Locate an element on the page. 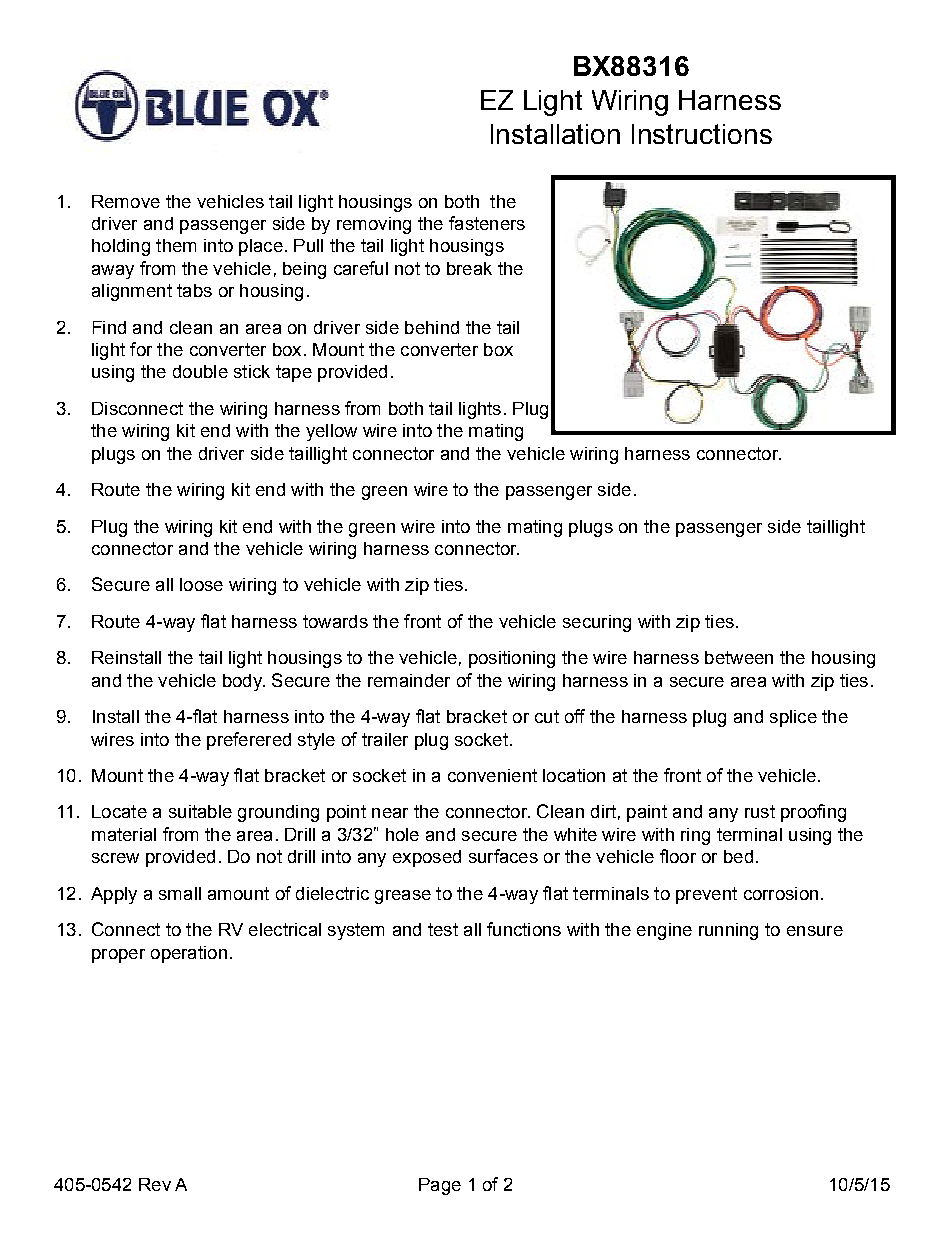 This page has height=1233, width=952. loose is located at coordinates (201, 584).
